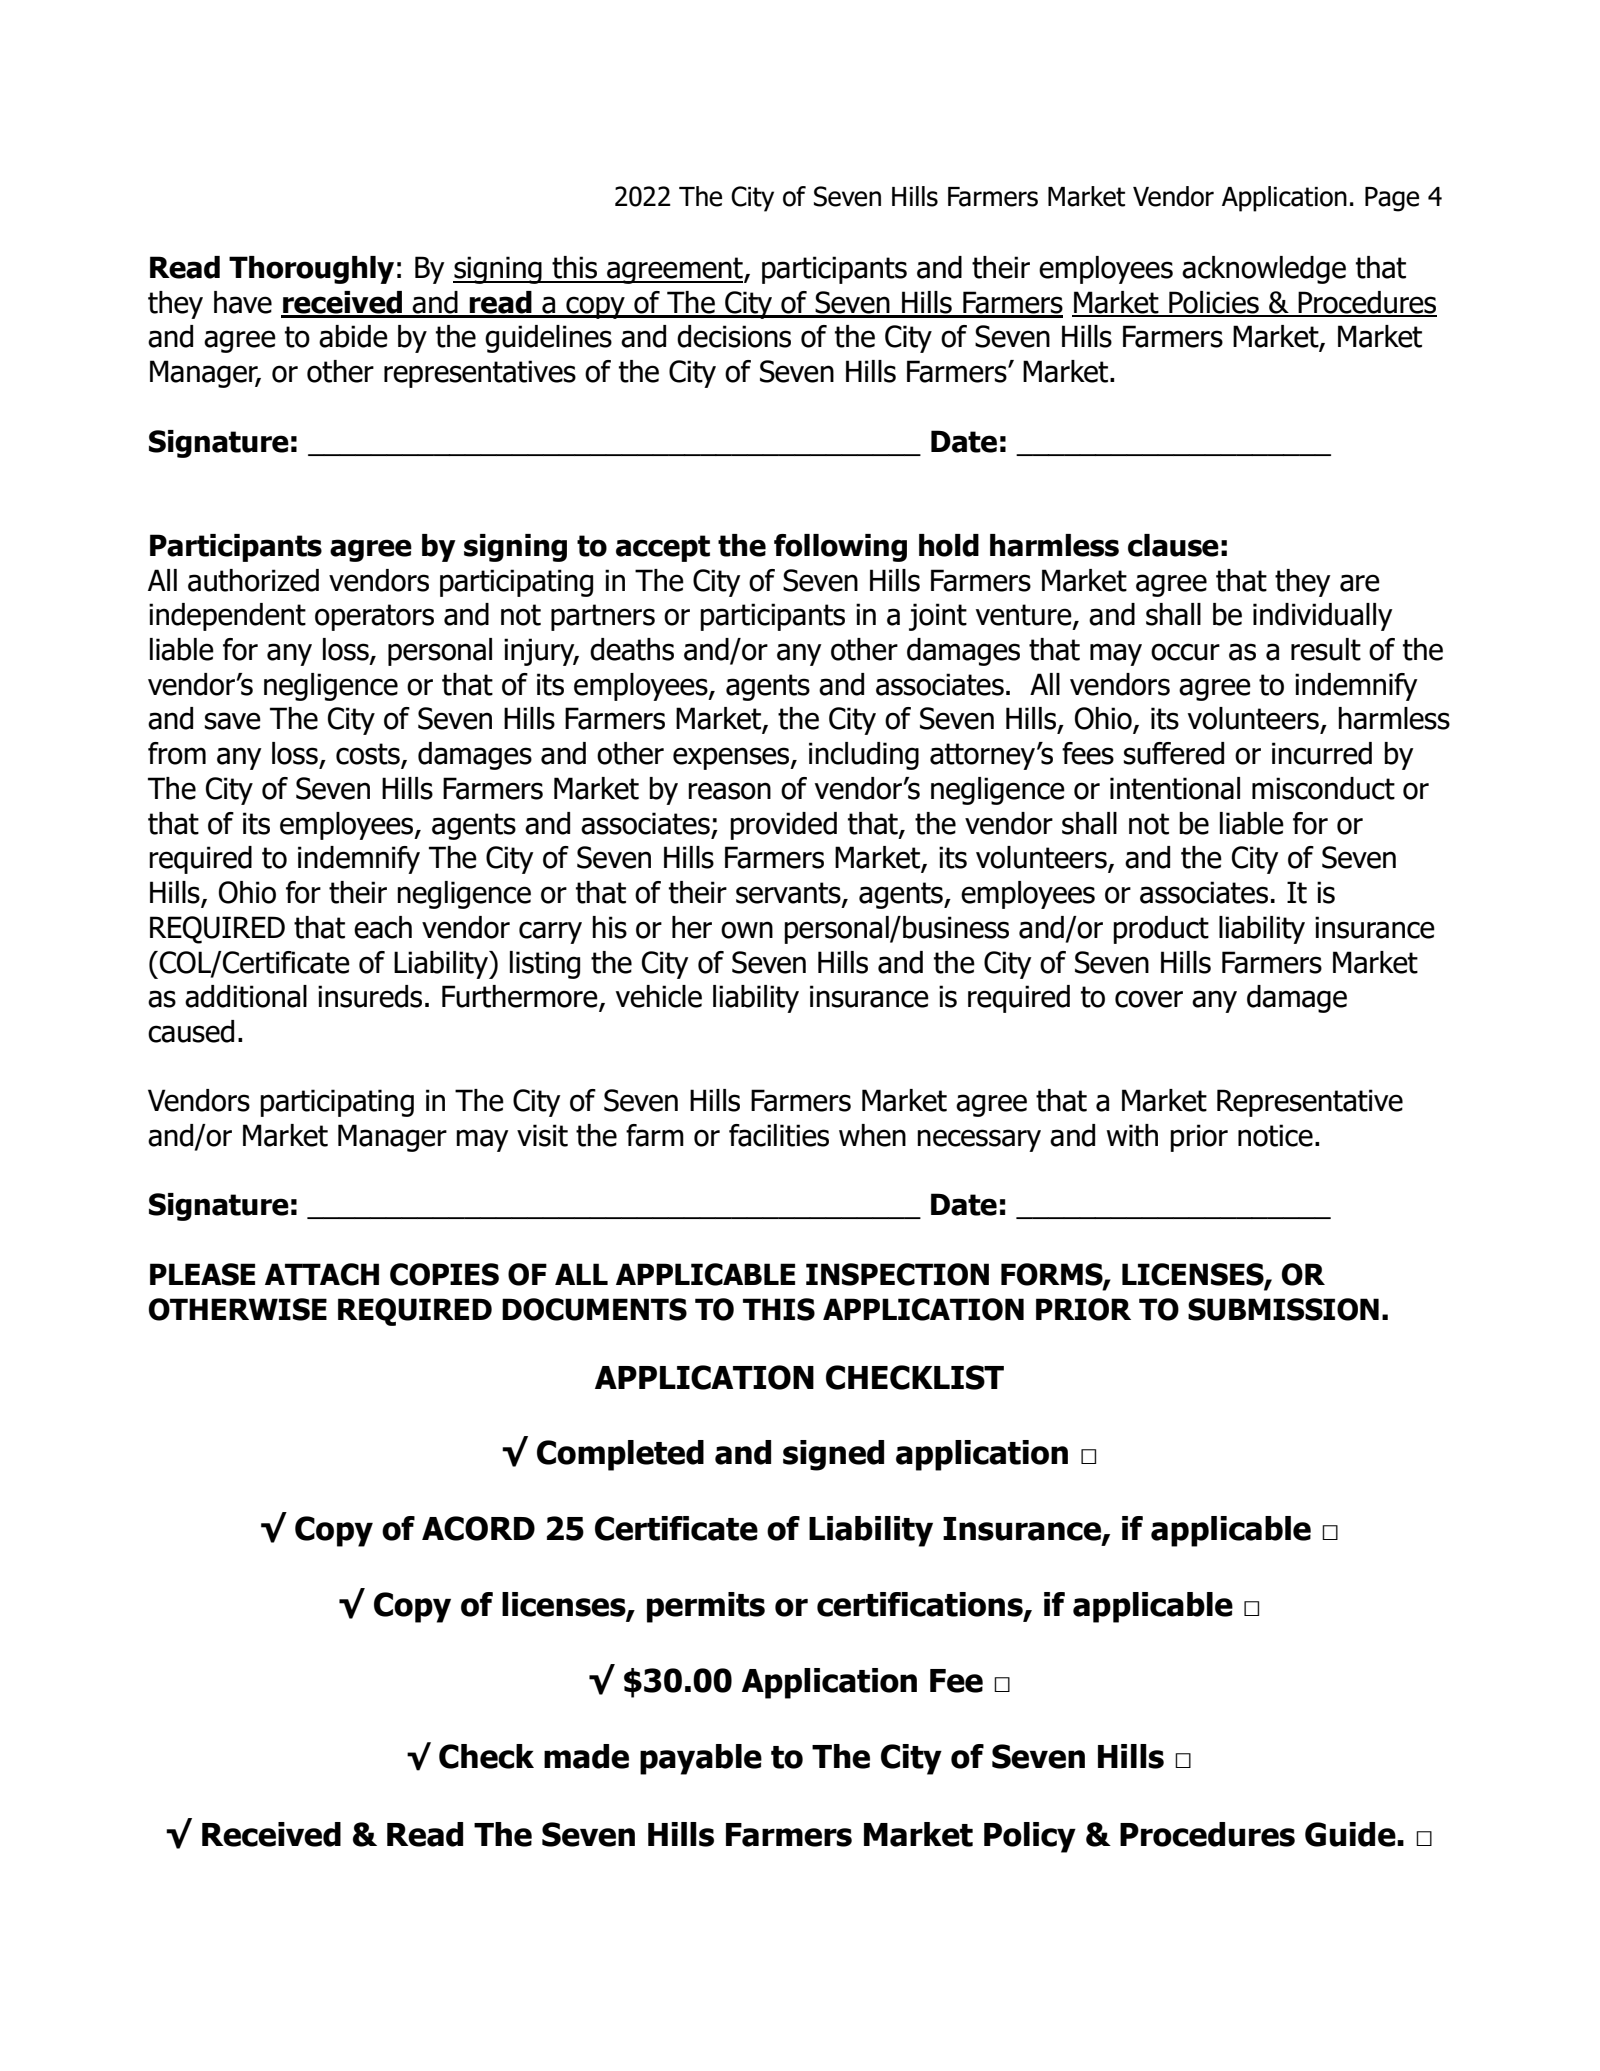 The width and height of the screenshot is (1600, 2071). I want to click on payable, so click(701, 1759).
